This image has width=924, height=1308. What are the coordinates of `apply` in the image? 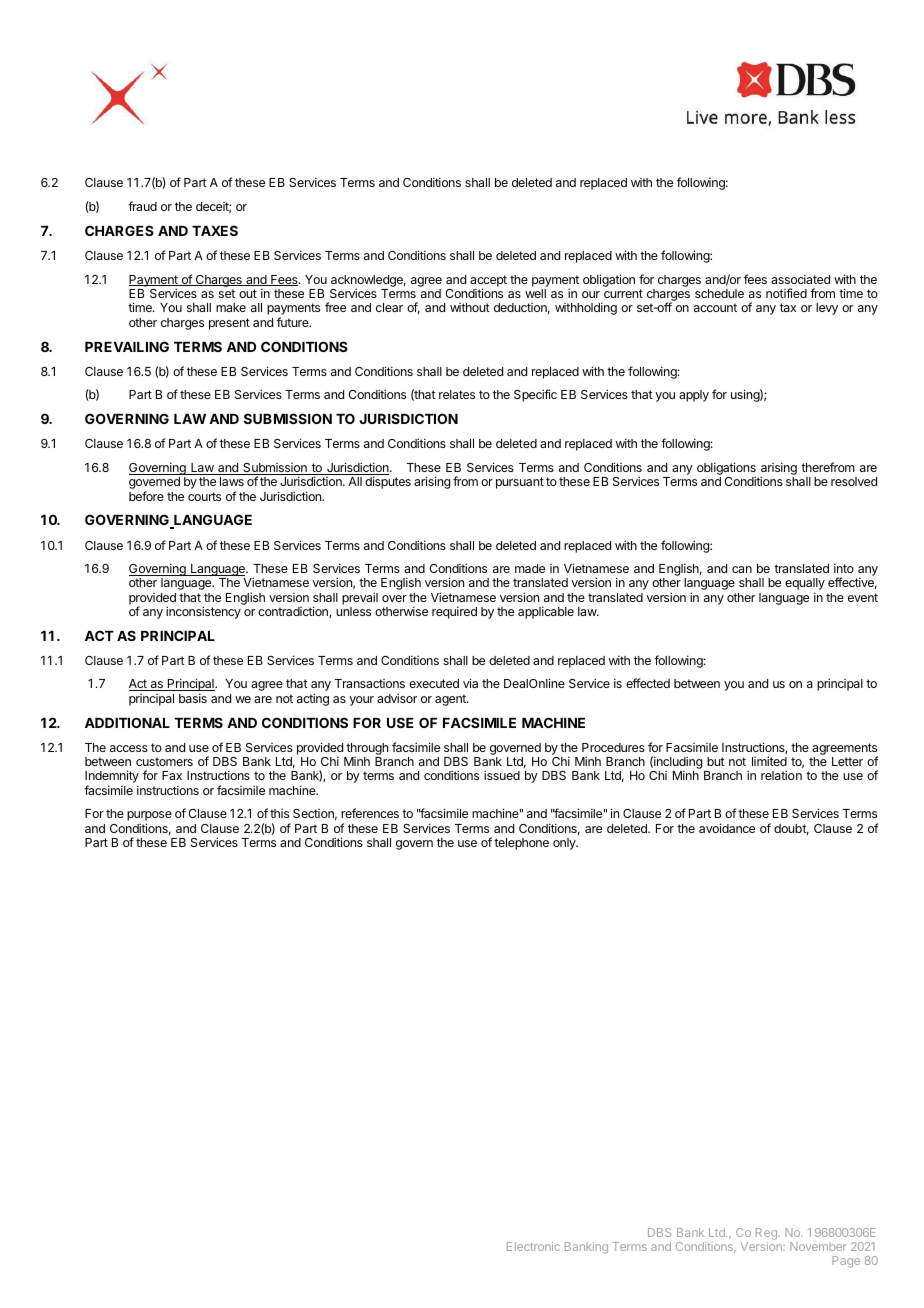 It's located at (694, 396).
